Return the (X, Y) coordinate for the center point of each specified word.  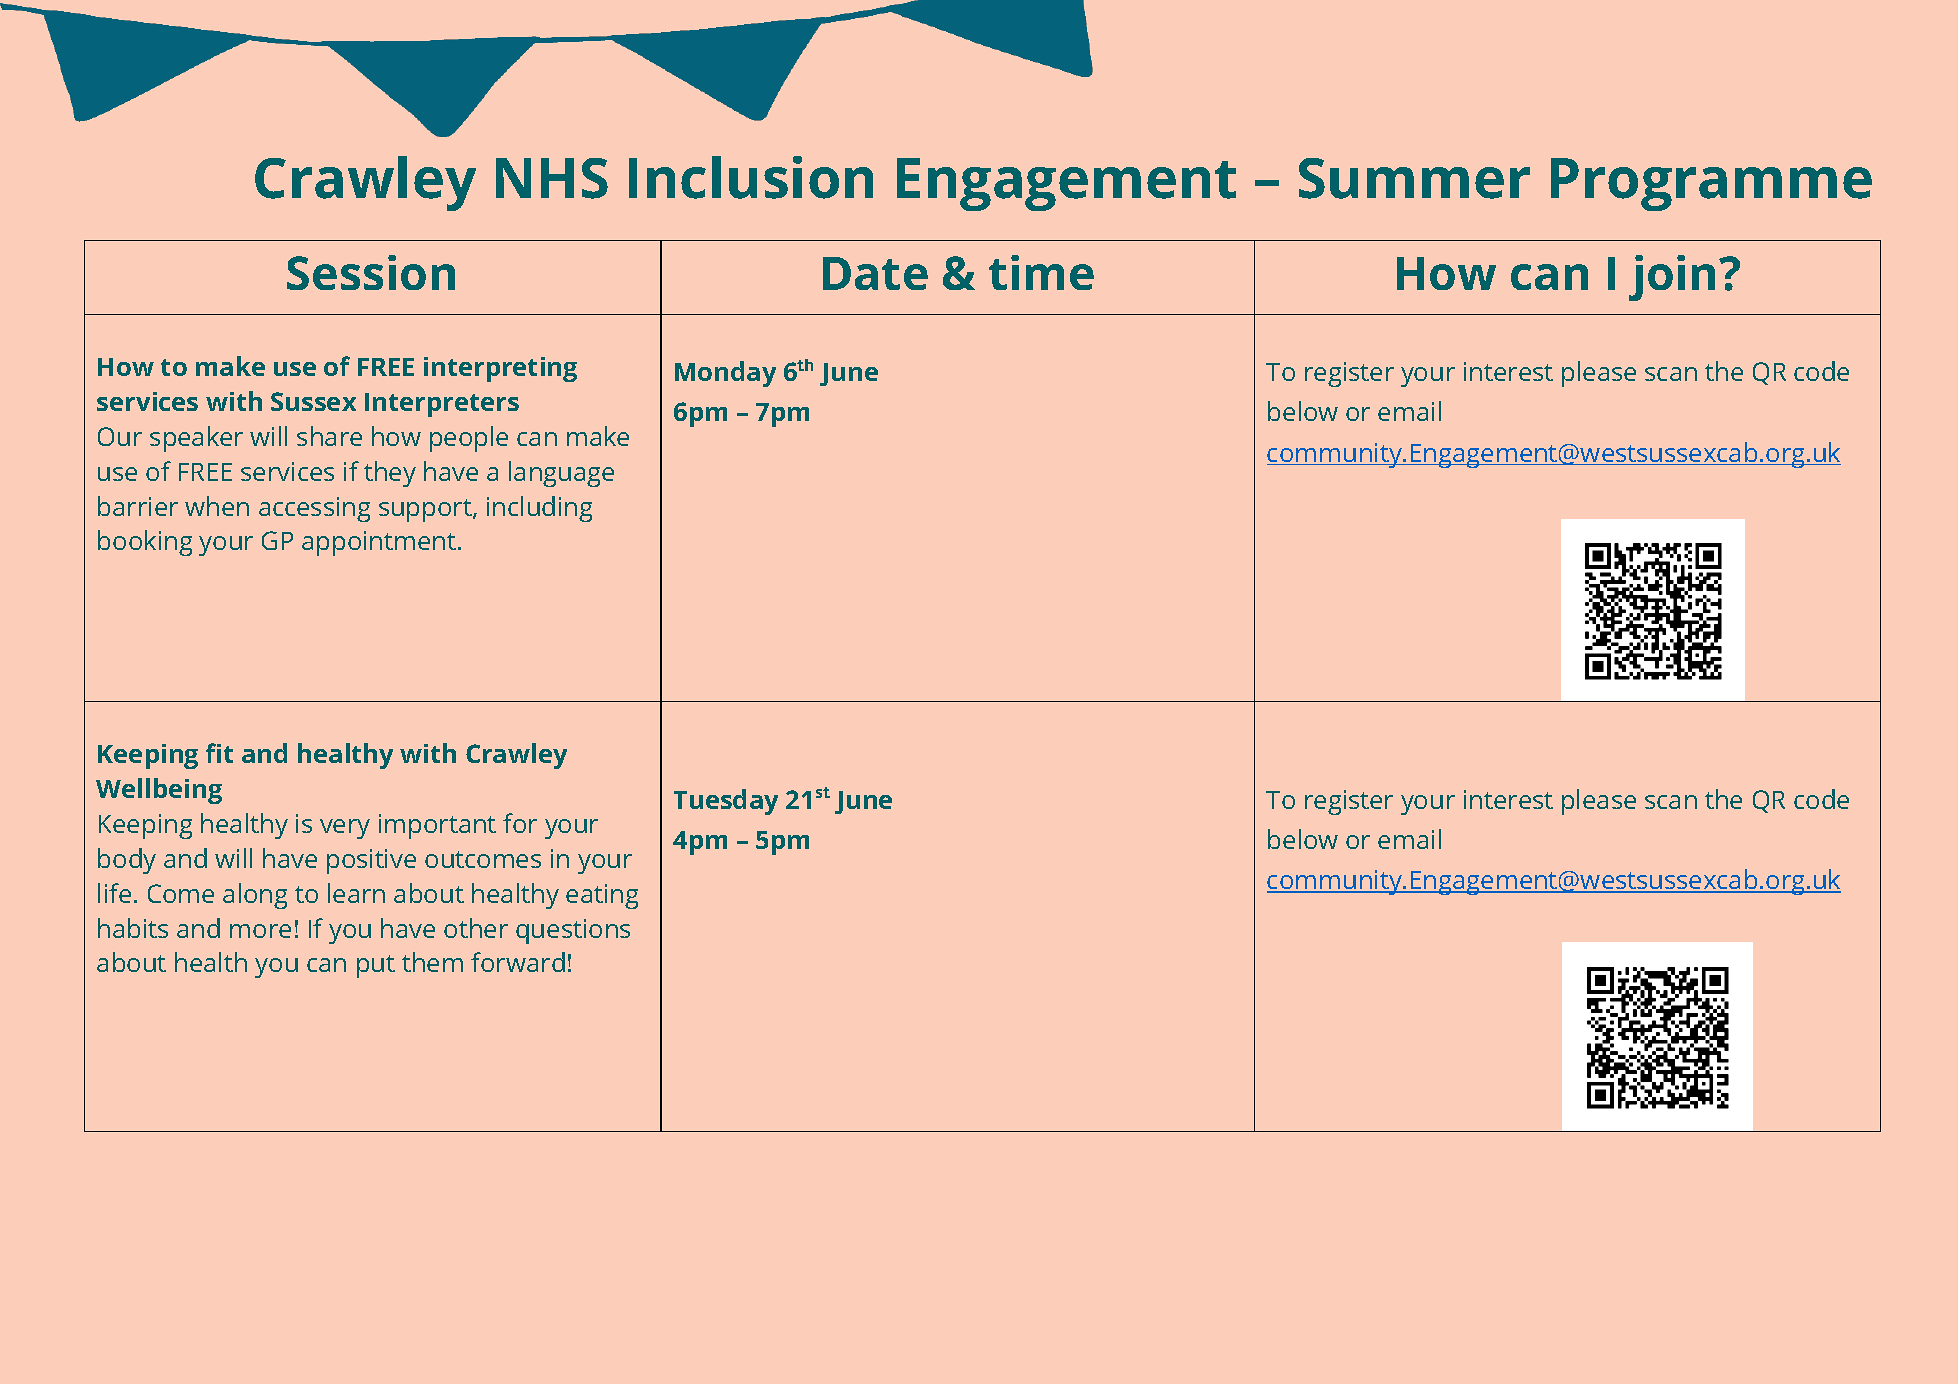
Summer (1414, 178)
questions (573, 931)
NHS (552, 178)
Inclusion (751, 177)
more (260, 931)
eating (602, 896)
